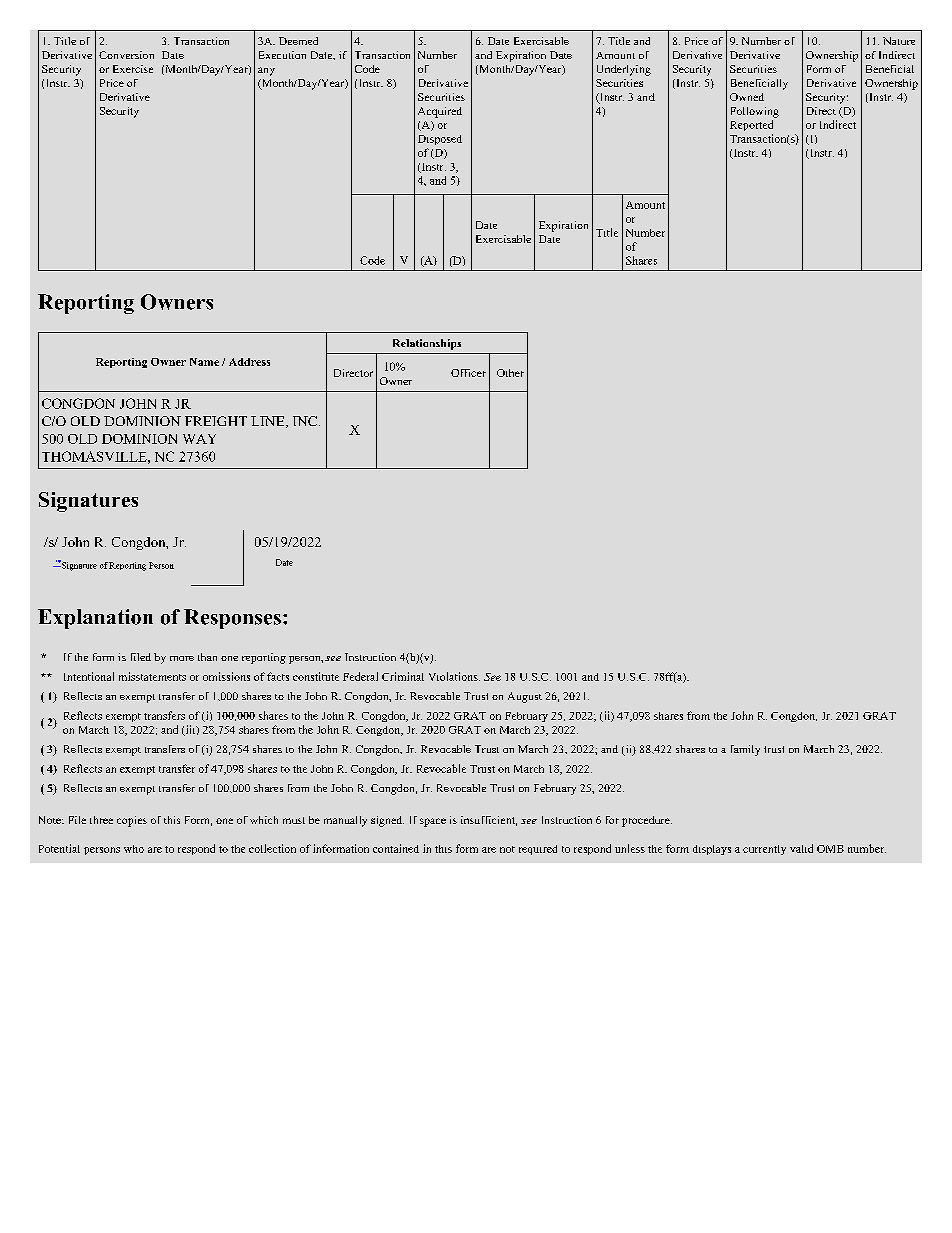  Describe the element at coordinates (745, 750) in the image. I see `family` at that location.
